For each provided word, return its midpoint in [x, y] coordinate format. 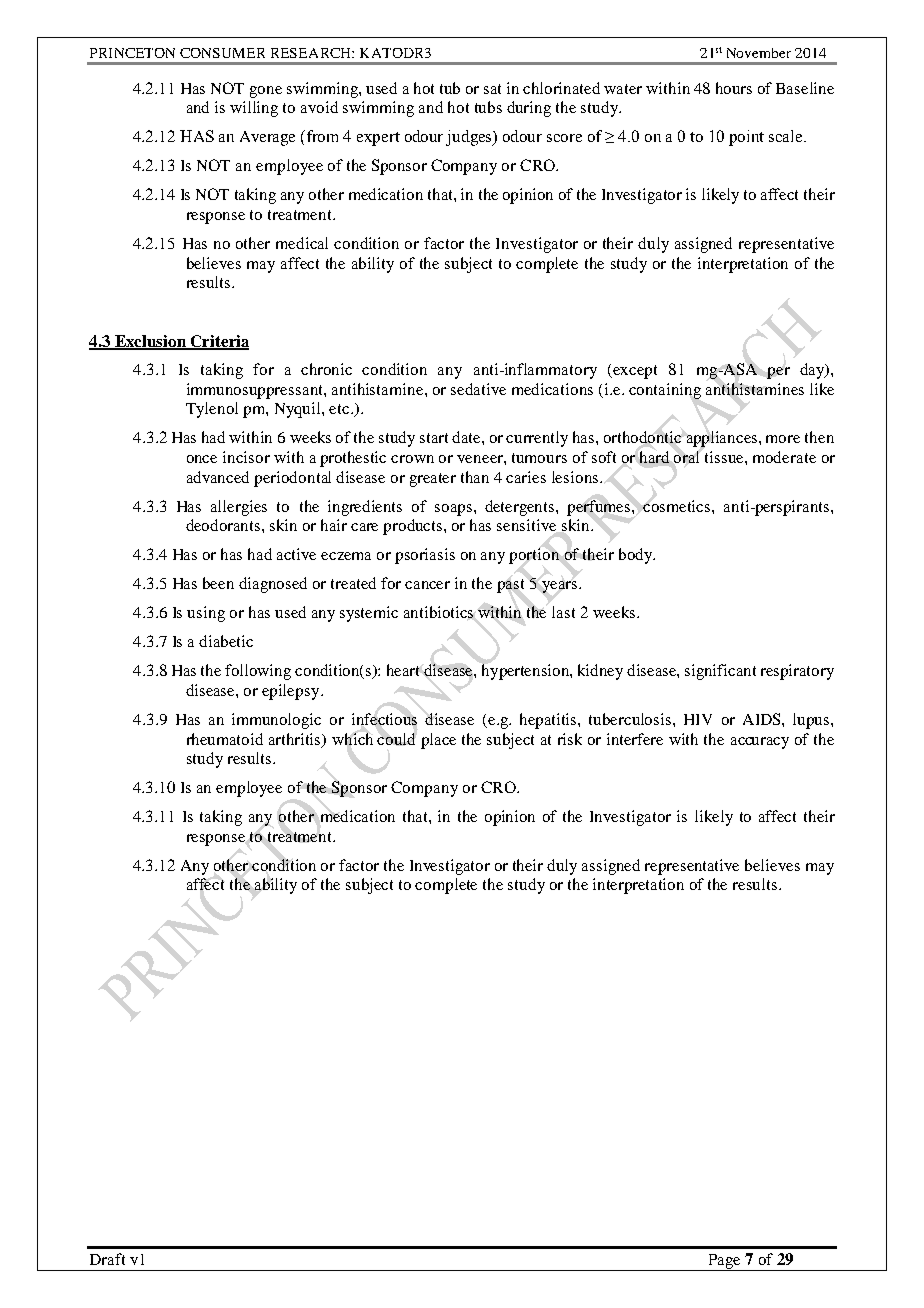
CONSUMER [222, 53]
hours [734, 88]
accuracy [760, 743]
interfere [635, 739]
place [438, 741]
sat [492, 89]
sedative [478, 389]
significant [720, 672]
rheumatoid [225, 739]
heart [403, 670]
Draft [107, 1259]
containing [665, 391]
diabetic [226, 641]
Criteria [219, 342]
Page [724, 1262]
